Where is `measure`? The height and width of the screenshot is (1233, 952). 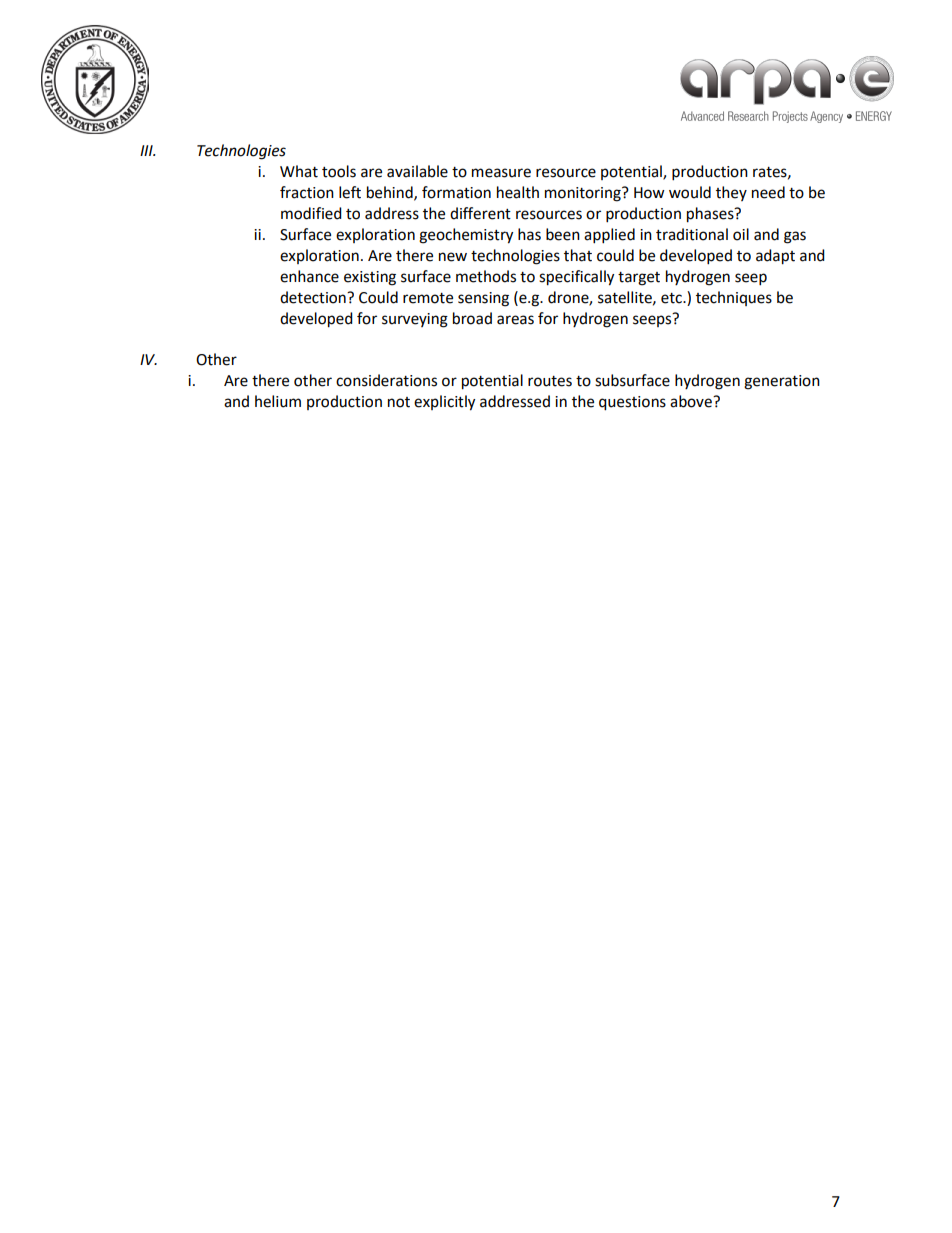 measure is located at coordinates (501, 173).
